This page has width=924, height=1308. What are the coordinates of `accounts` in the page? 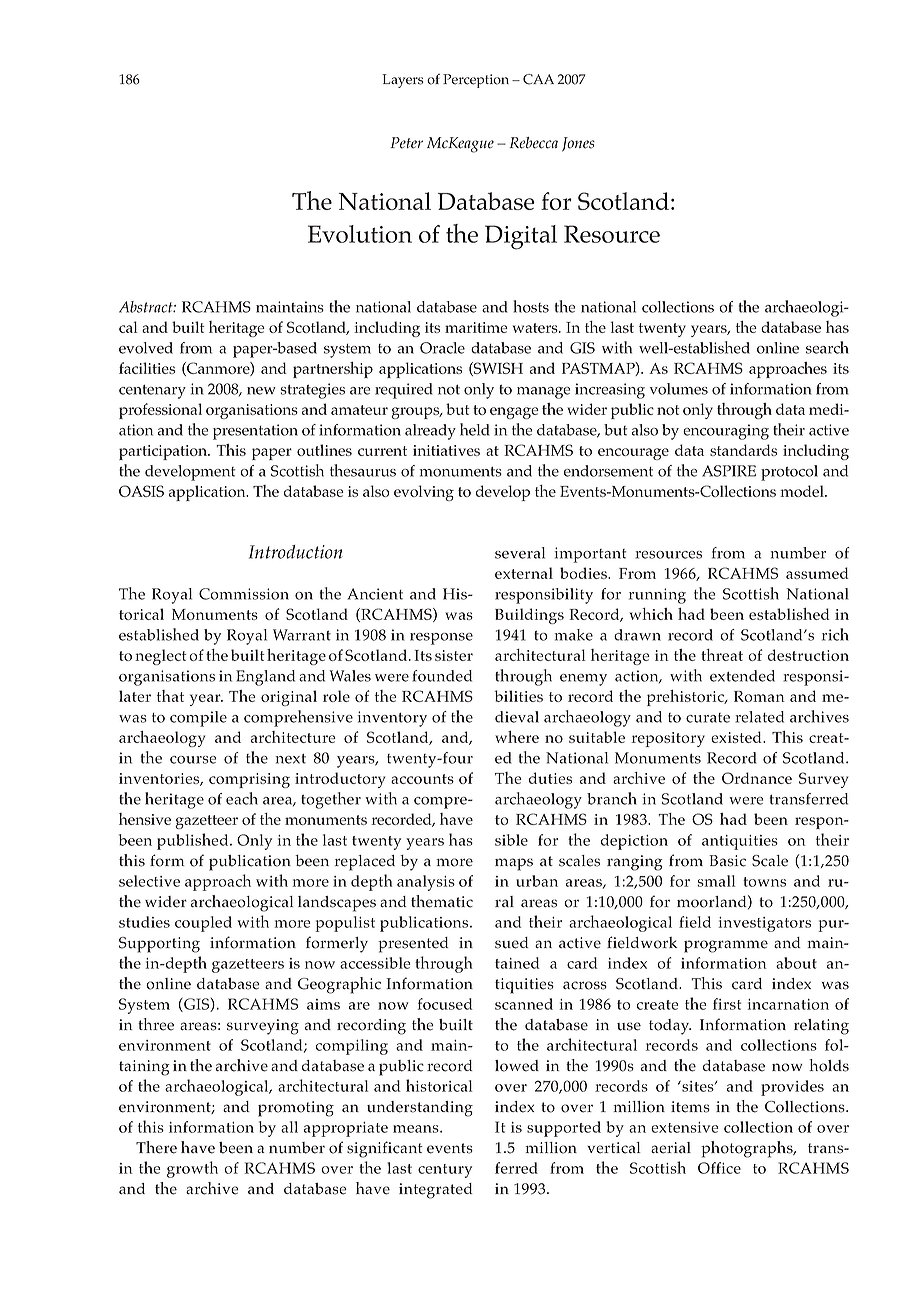 It's located at (422, 779).
